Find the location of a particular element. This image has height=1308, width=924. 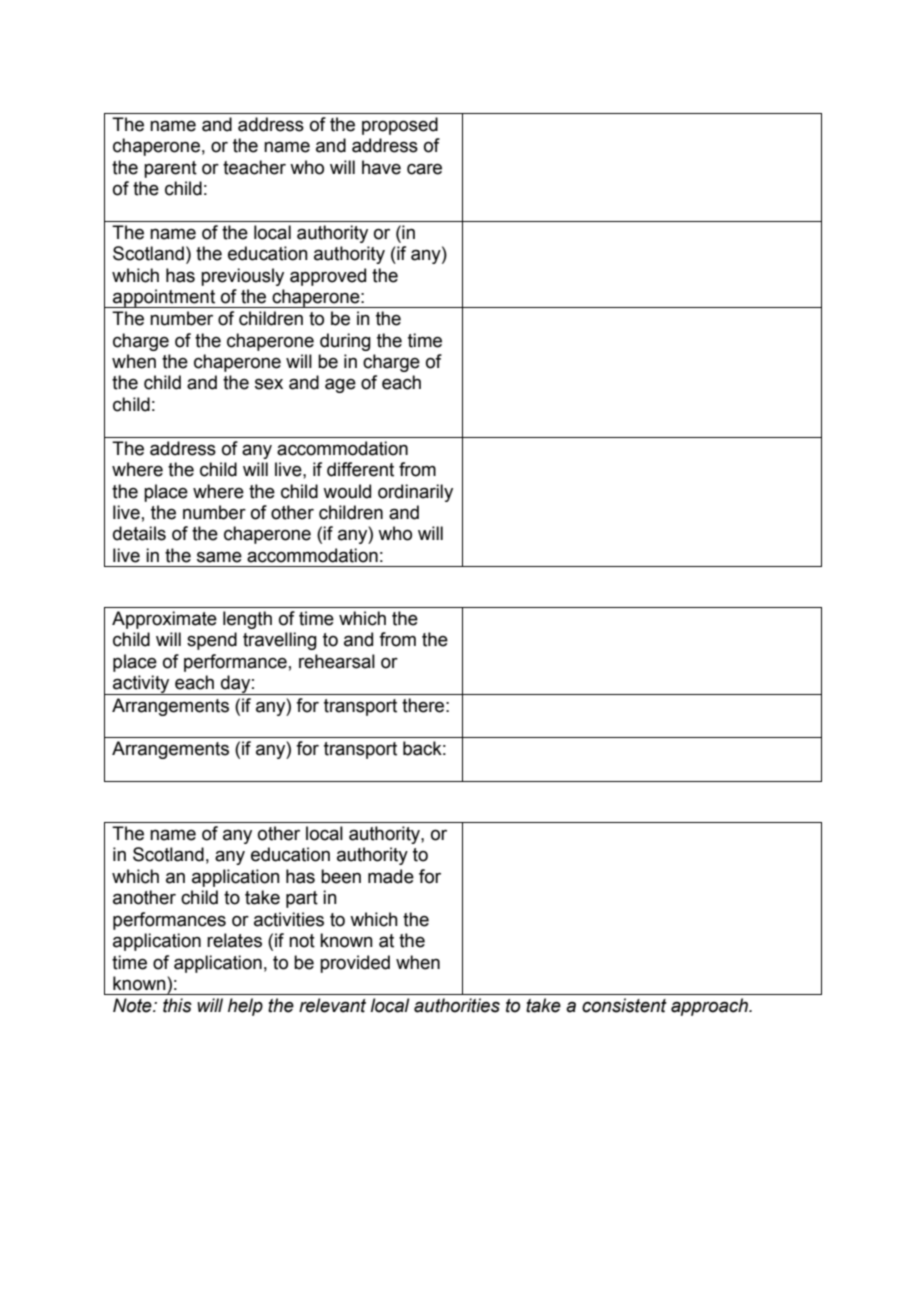

age is located at coordinates (340, 385).
